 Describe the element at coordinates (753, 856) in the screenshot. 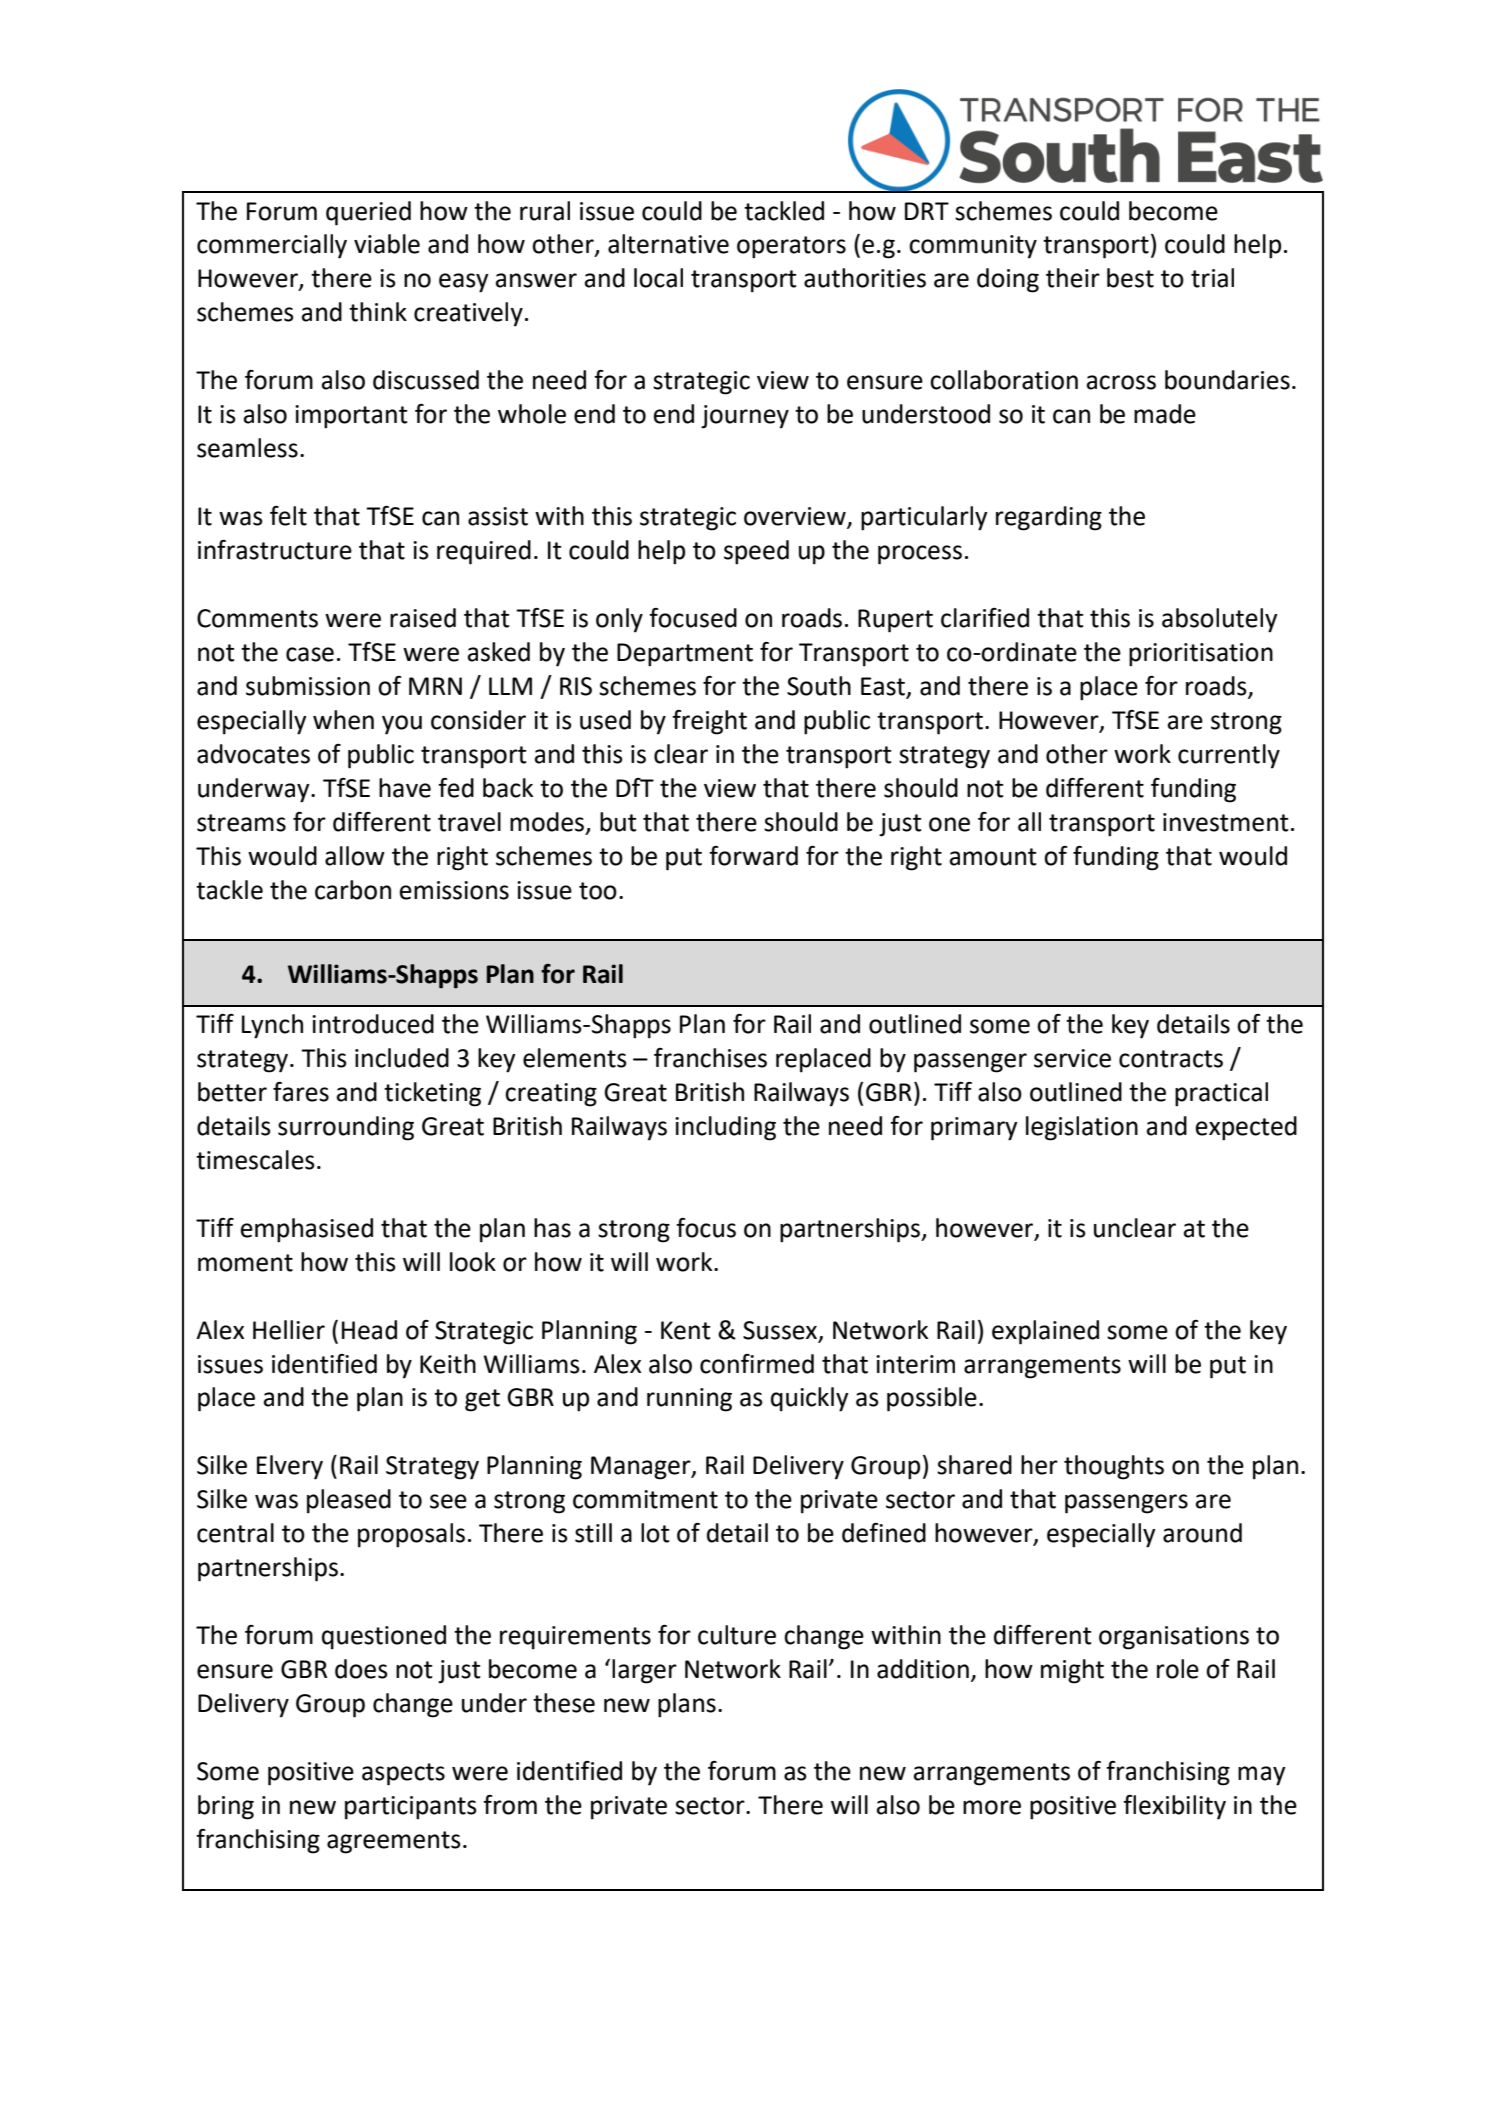

I see `forward` at that location.
